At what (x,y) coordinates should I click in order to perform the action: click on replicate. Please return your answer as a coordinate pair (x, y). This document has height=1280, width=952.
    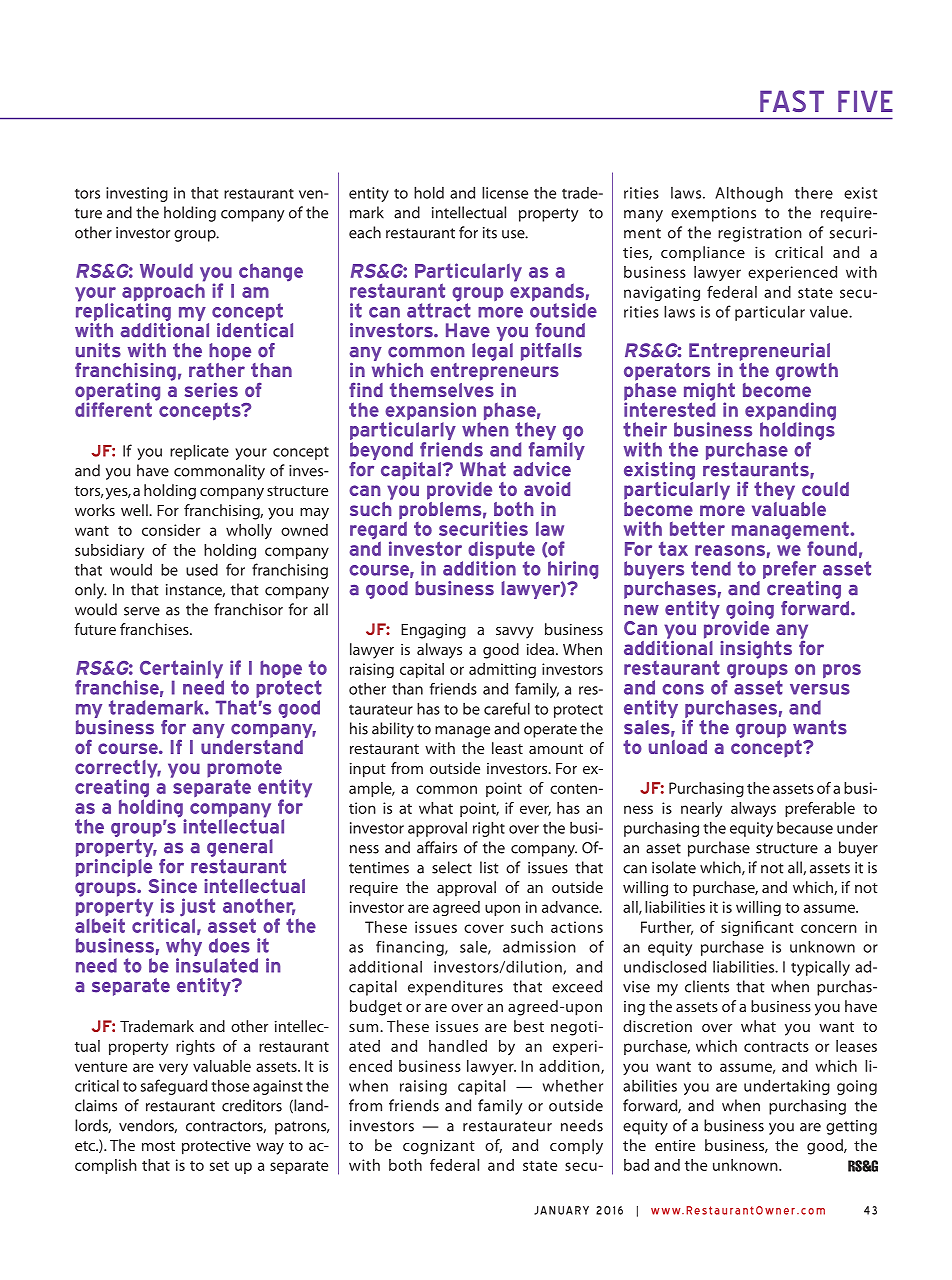
    Looking at the image, I should click on (199, 452).
